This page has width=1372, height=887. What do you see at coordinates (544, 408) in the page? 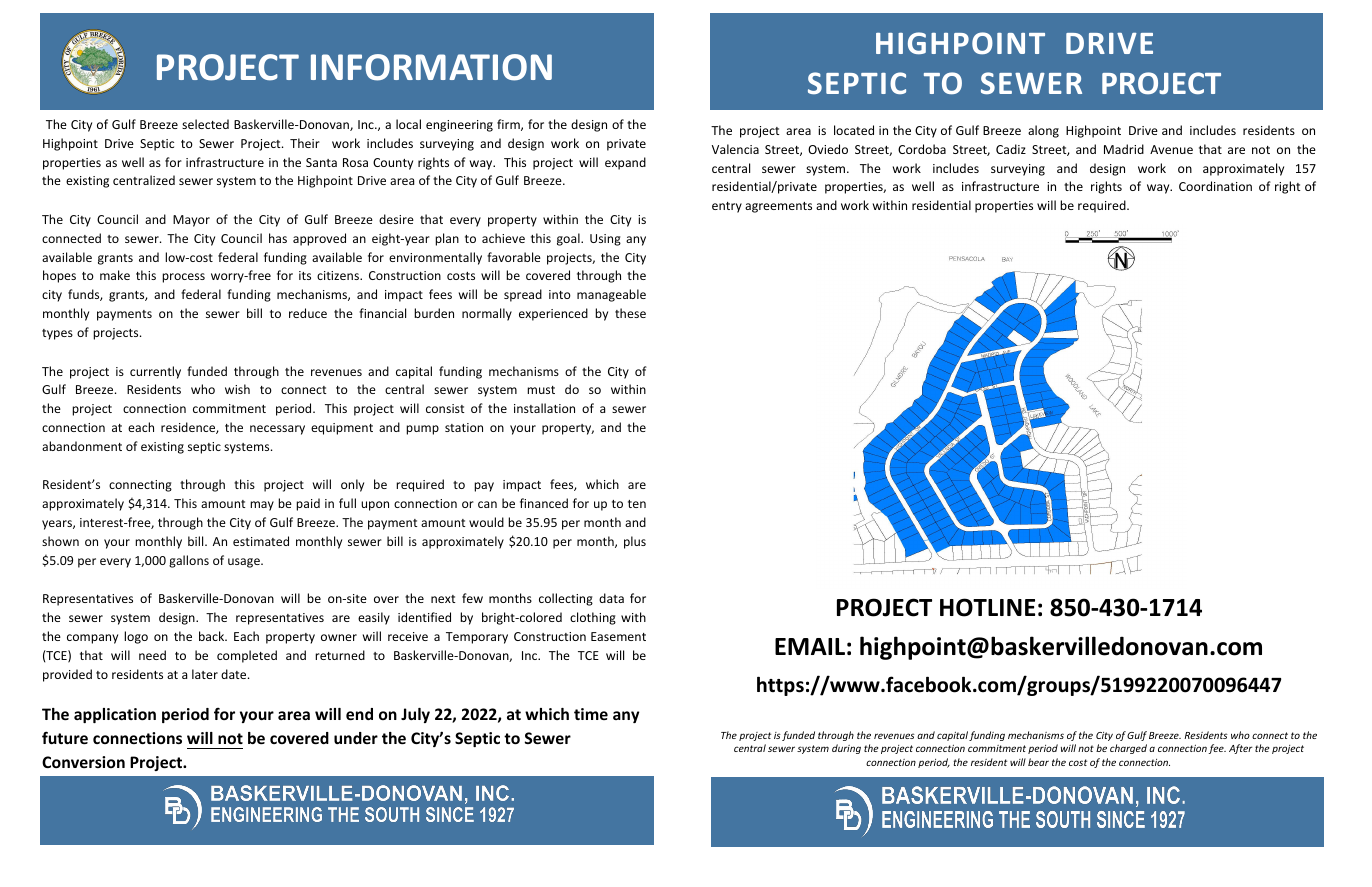
I see `installation` at bounding box center [544, 408].
